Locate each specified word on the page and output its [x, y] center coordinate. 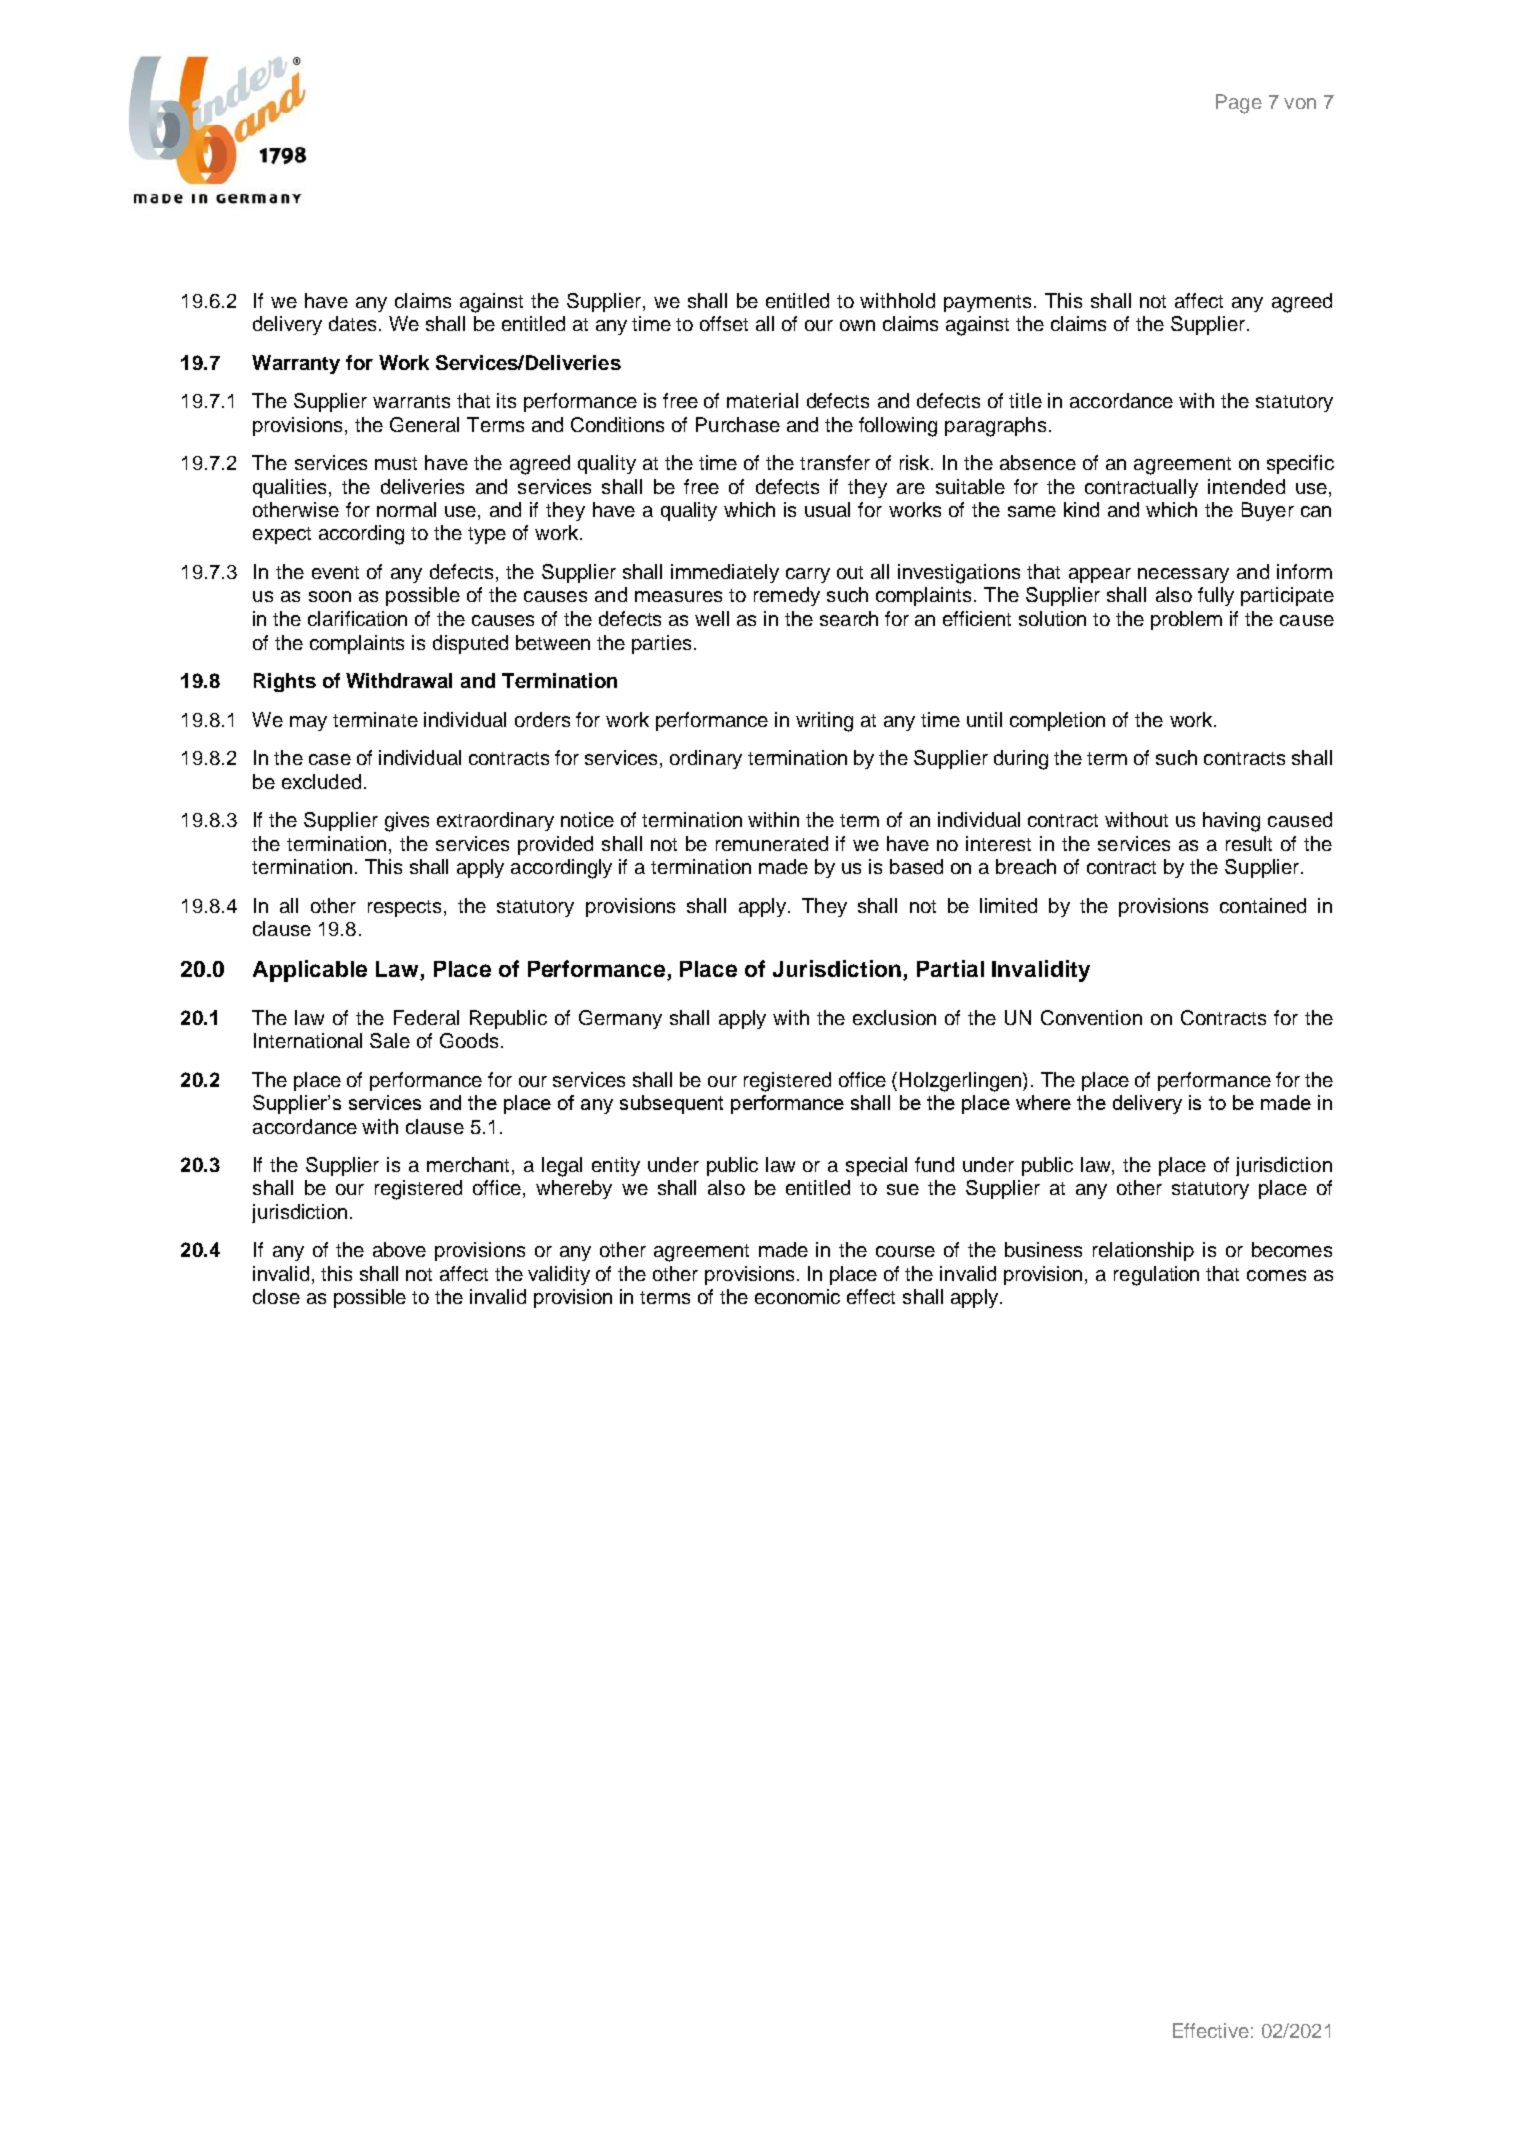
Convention [1091, 1017]
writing [824, 722]
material [762, 400]
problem [1186, 620]
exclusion [894, 1017]
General [424, 424]
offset [724, 323]
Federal [426, 1017]
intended [1246, 486]
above [399, 1249]
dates [354, 323]
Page [1239, 104]
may [308, 723]
